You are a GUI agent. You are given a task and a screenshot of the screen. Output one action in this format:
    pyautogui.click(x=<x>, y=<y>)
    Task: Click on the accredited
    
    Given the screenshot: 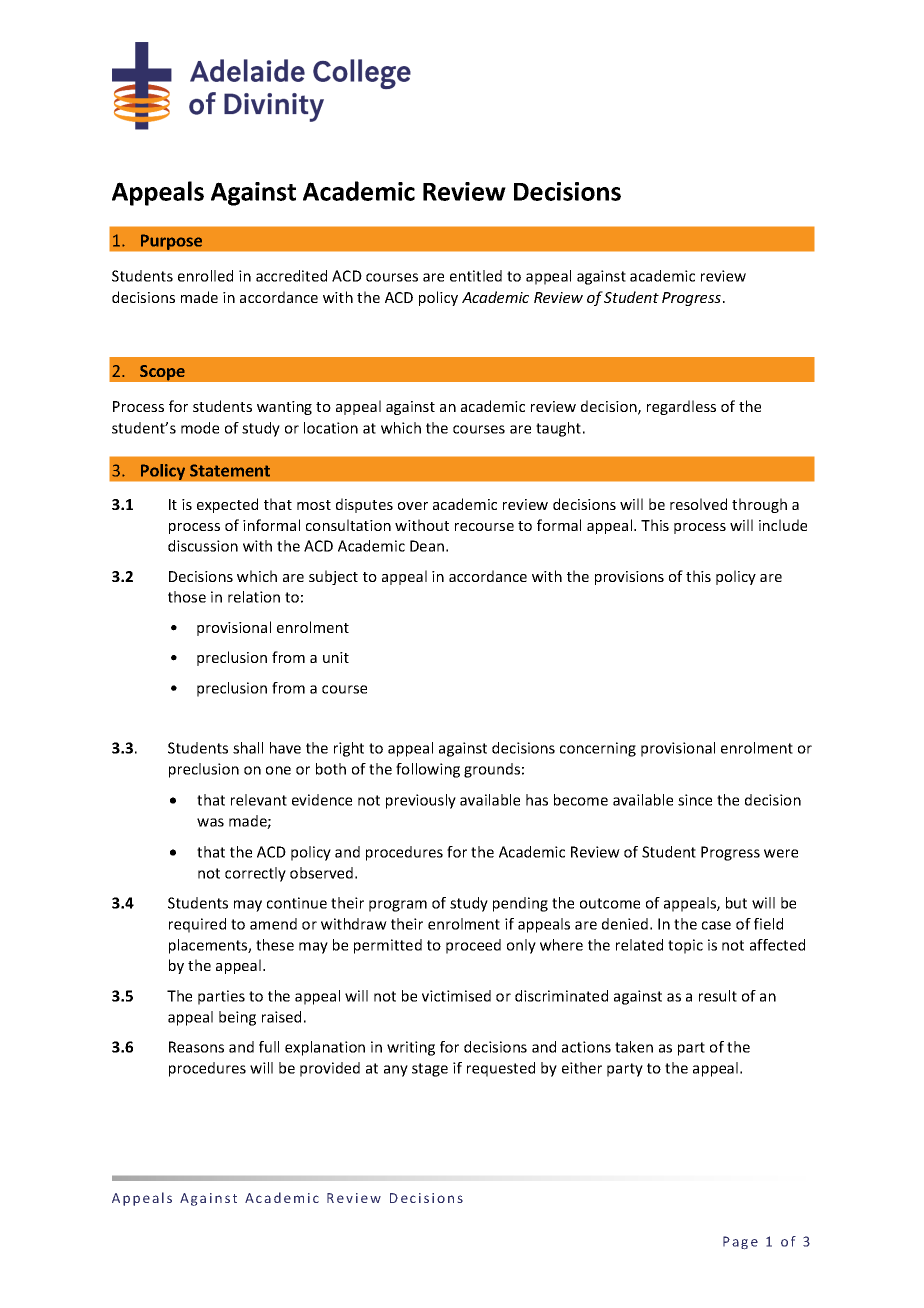 What is the action you would take?
    pyautogui.click(x=291, y=276)
